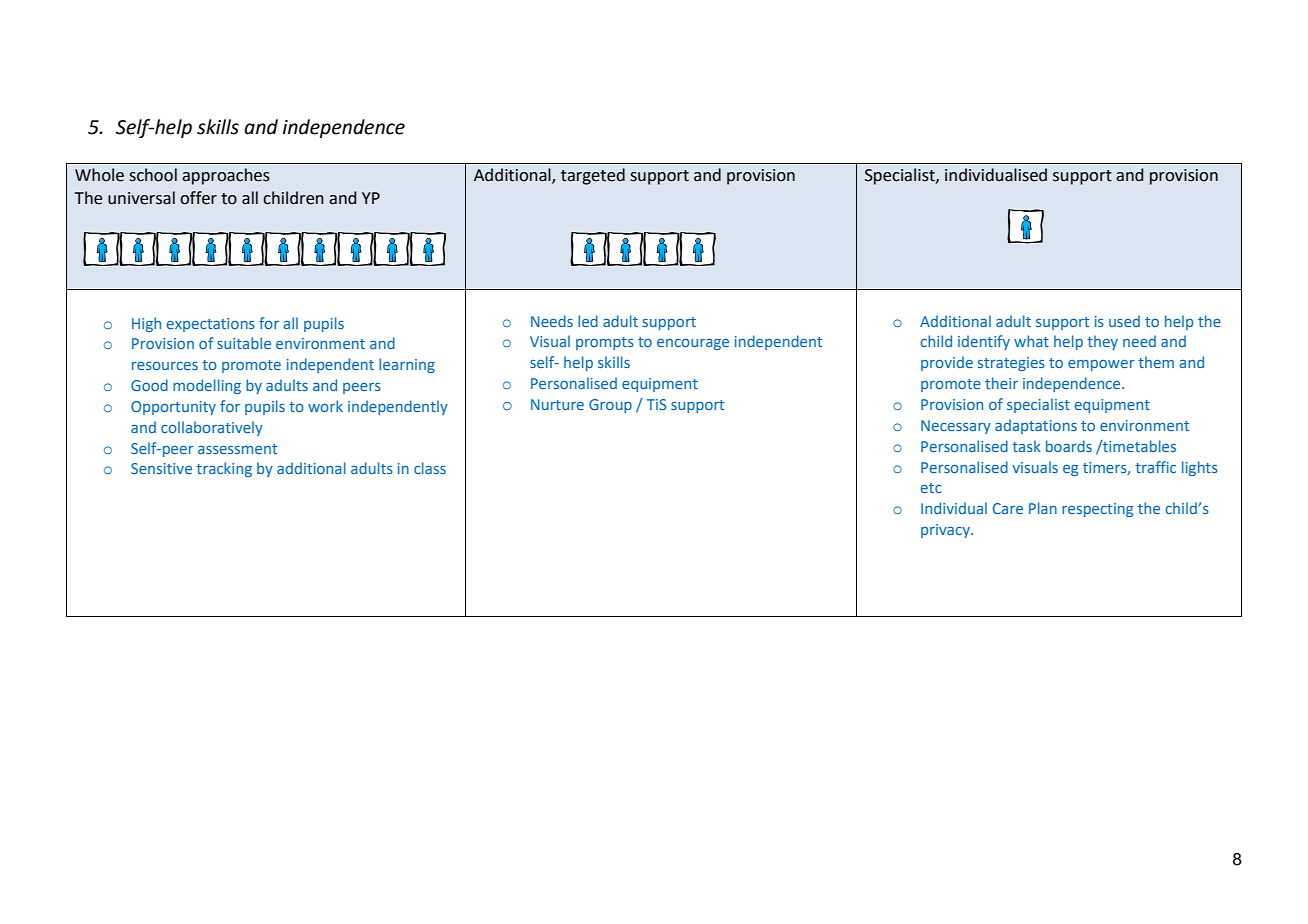  What do you see at coordinates (593, 176) in the image?
I see `targeted` at bounding box center [593, 176].
